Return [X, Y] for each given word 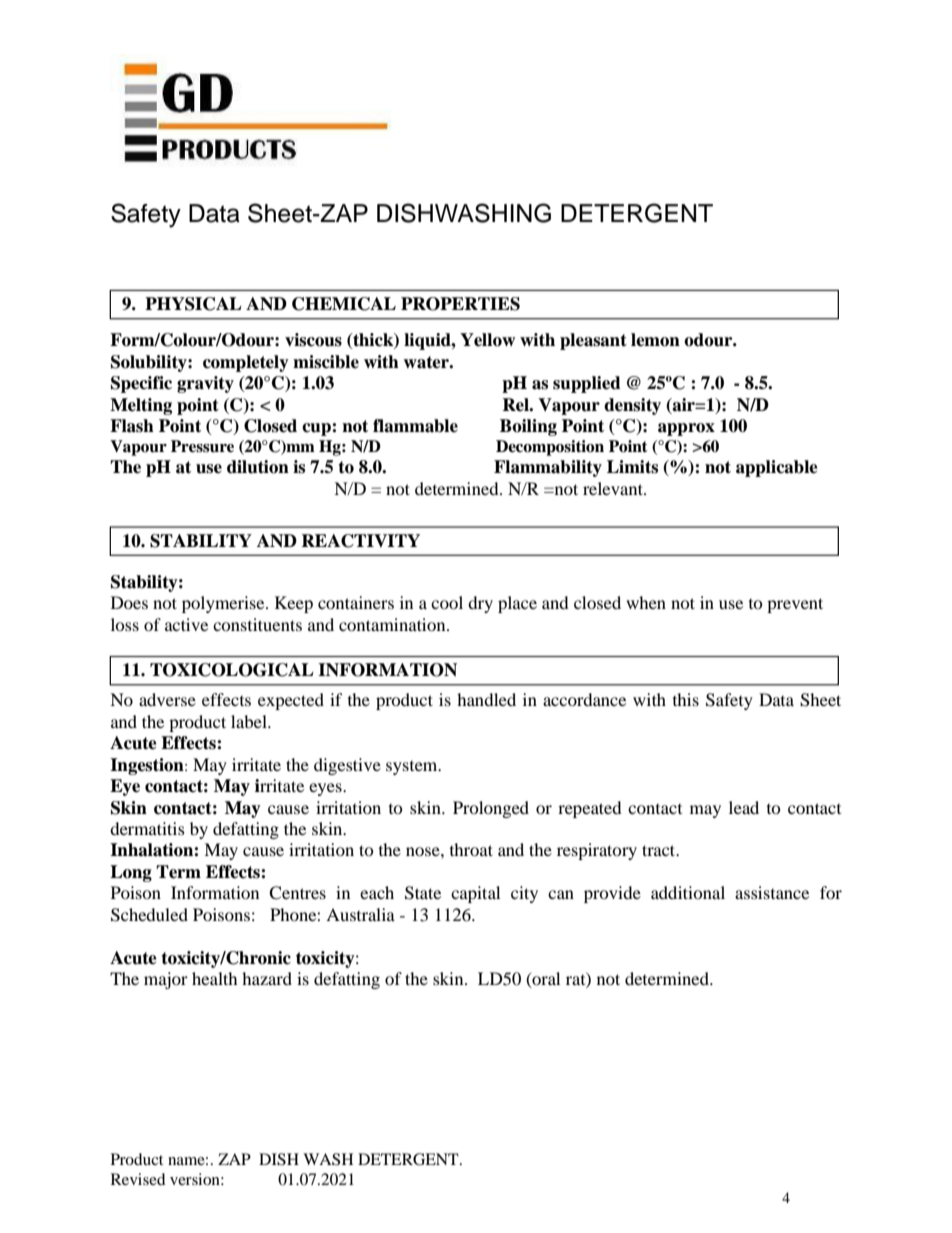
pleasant [593, 341]
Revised [138, 1179]
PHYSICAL [193, 304]
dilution [258, 467]
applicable [777, 468]
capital [475, 894]
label [250, 721]
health [215, 978]
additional [688, 892]
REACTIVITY [360, 541]
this [686, 699]
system [413, 768]
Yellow [487, 340]
